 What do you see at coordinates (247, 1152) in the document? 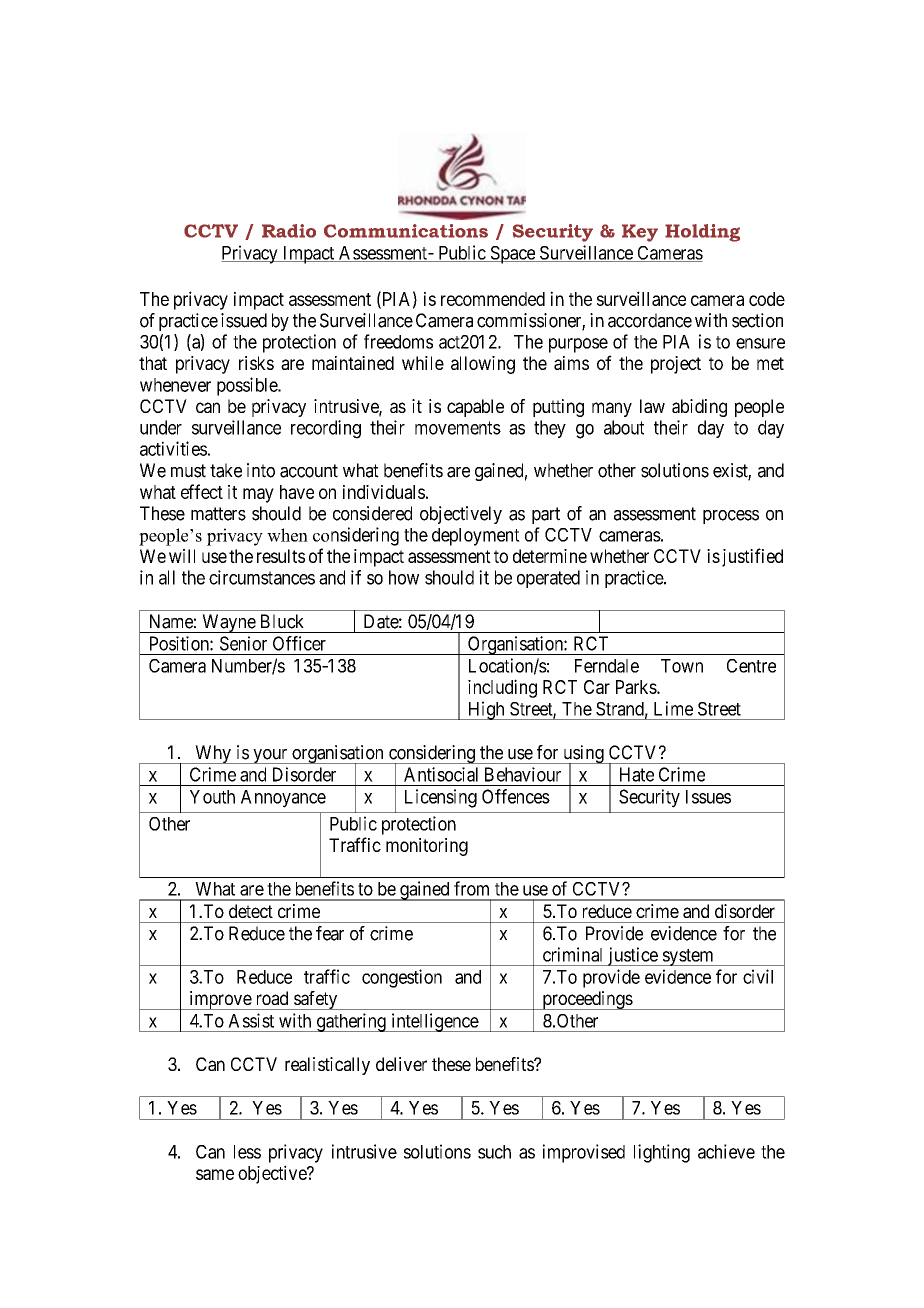
I see `less` at bounding box center [247, 1152].
